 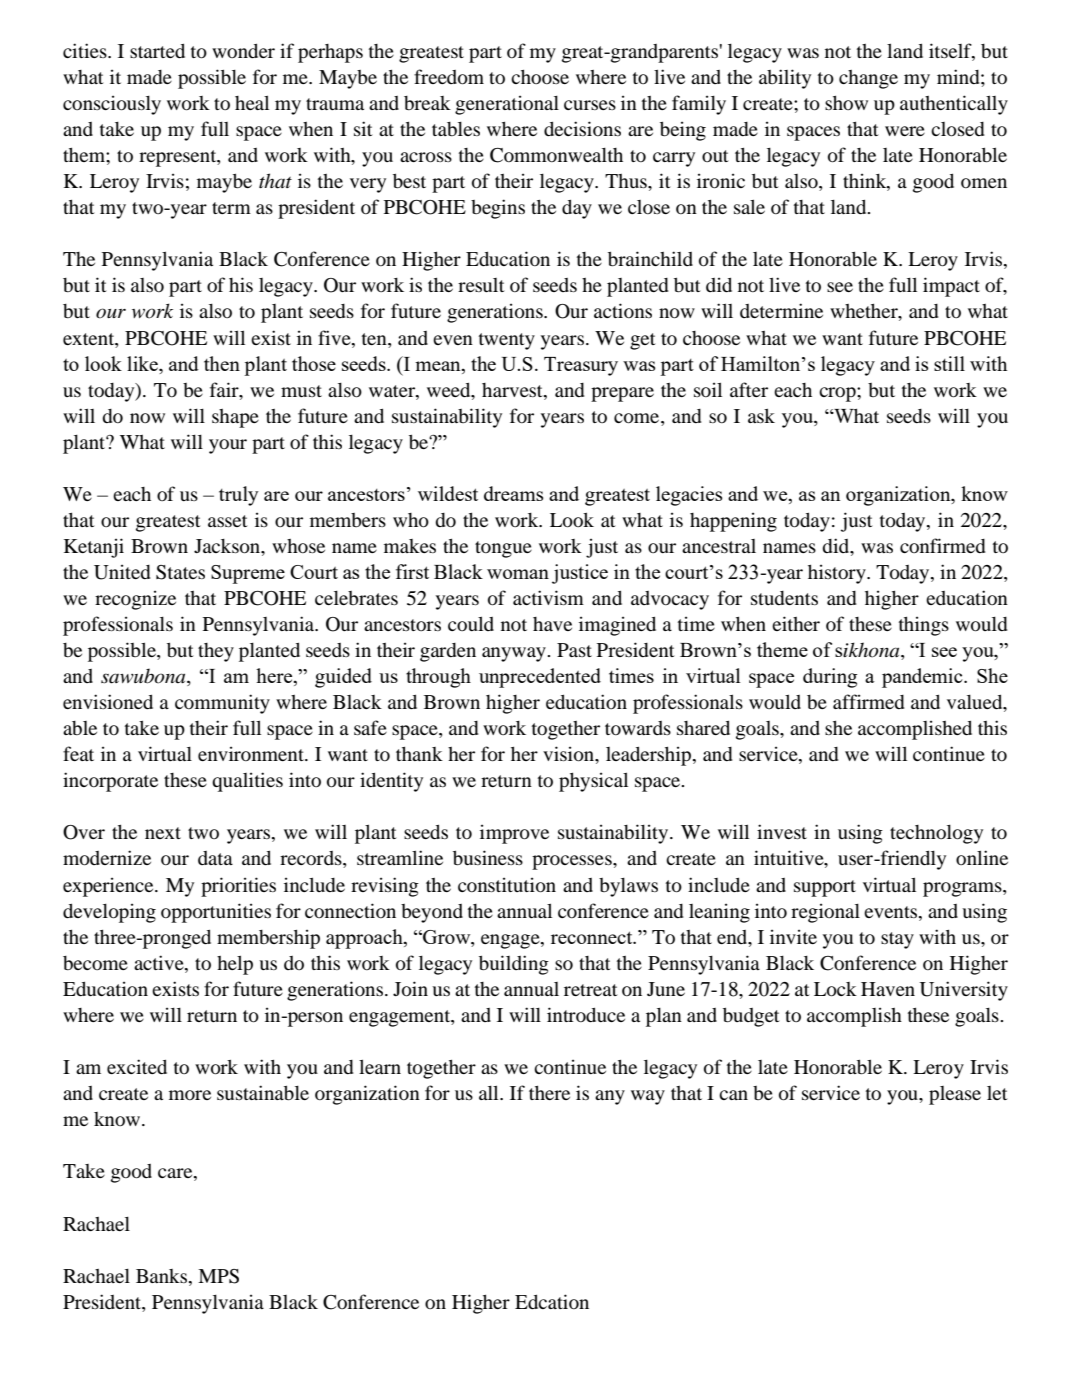 What do you see at coordinates (157, 50) in the screenshot?
I see `started` at bounding box center [157, 50].
